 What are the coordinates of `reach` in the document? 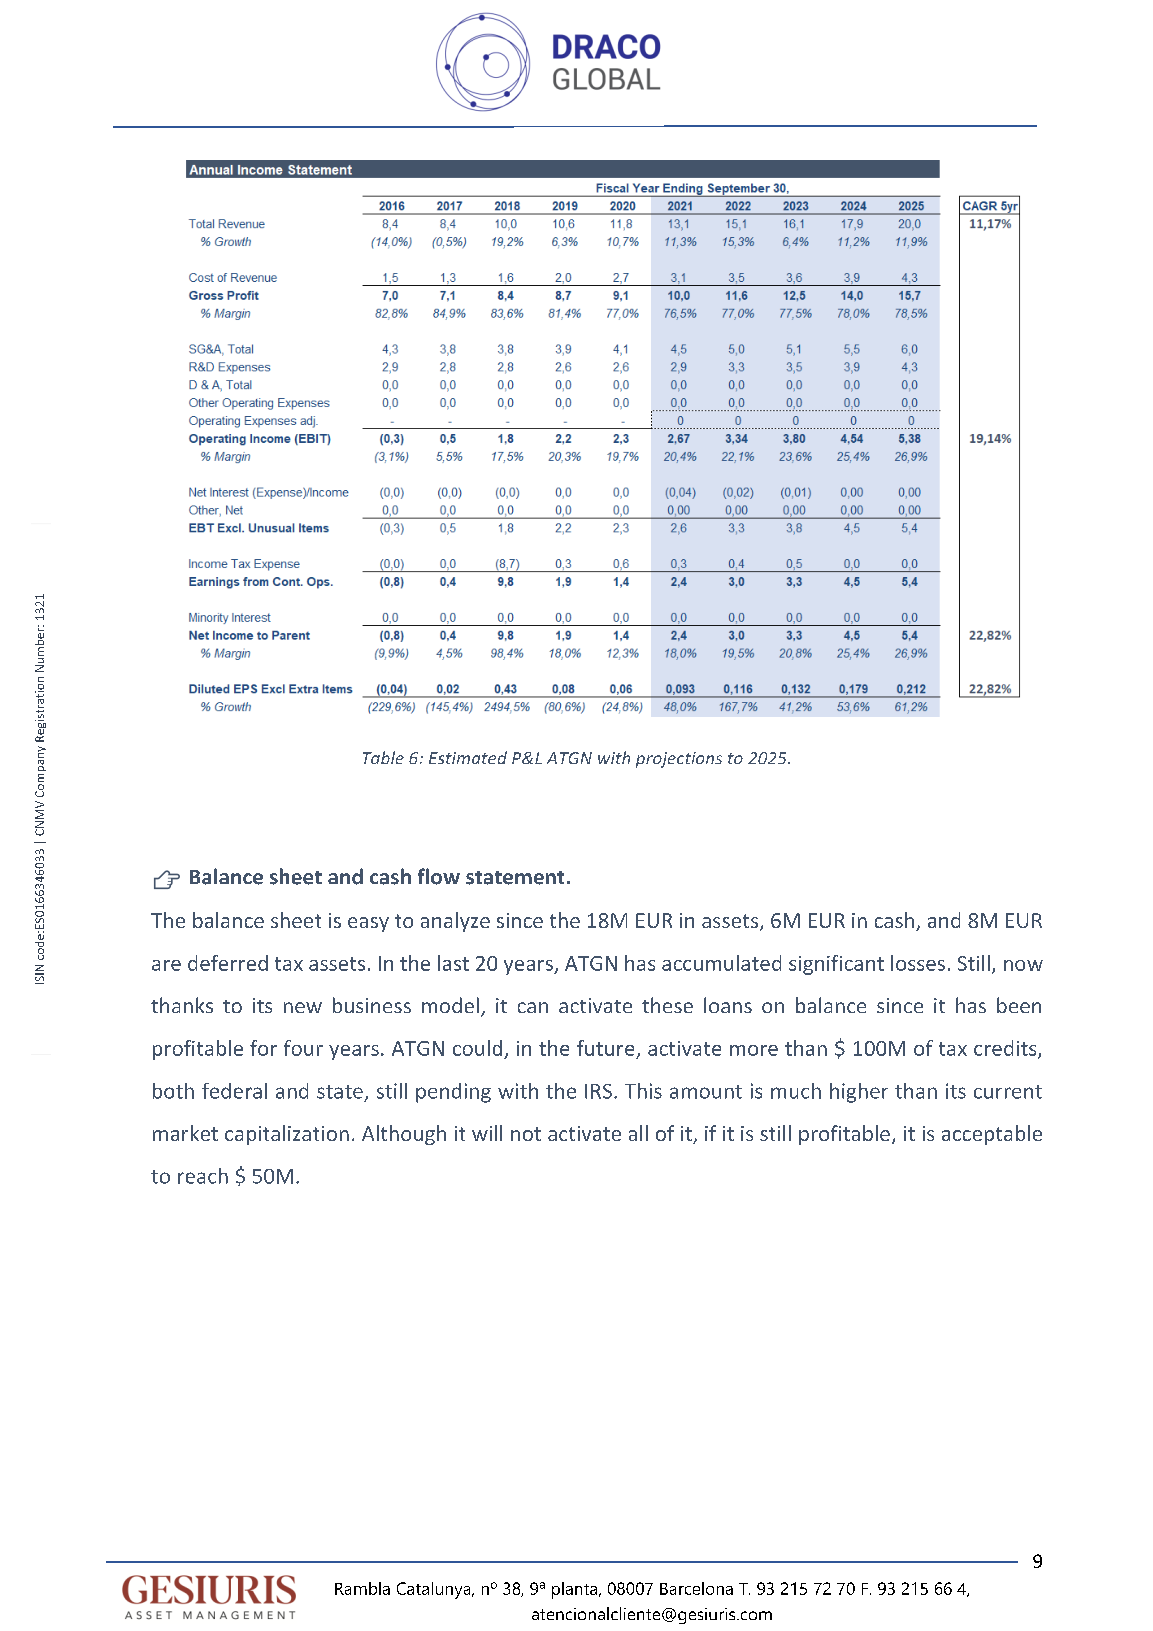 It's located at (203, 1176).
